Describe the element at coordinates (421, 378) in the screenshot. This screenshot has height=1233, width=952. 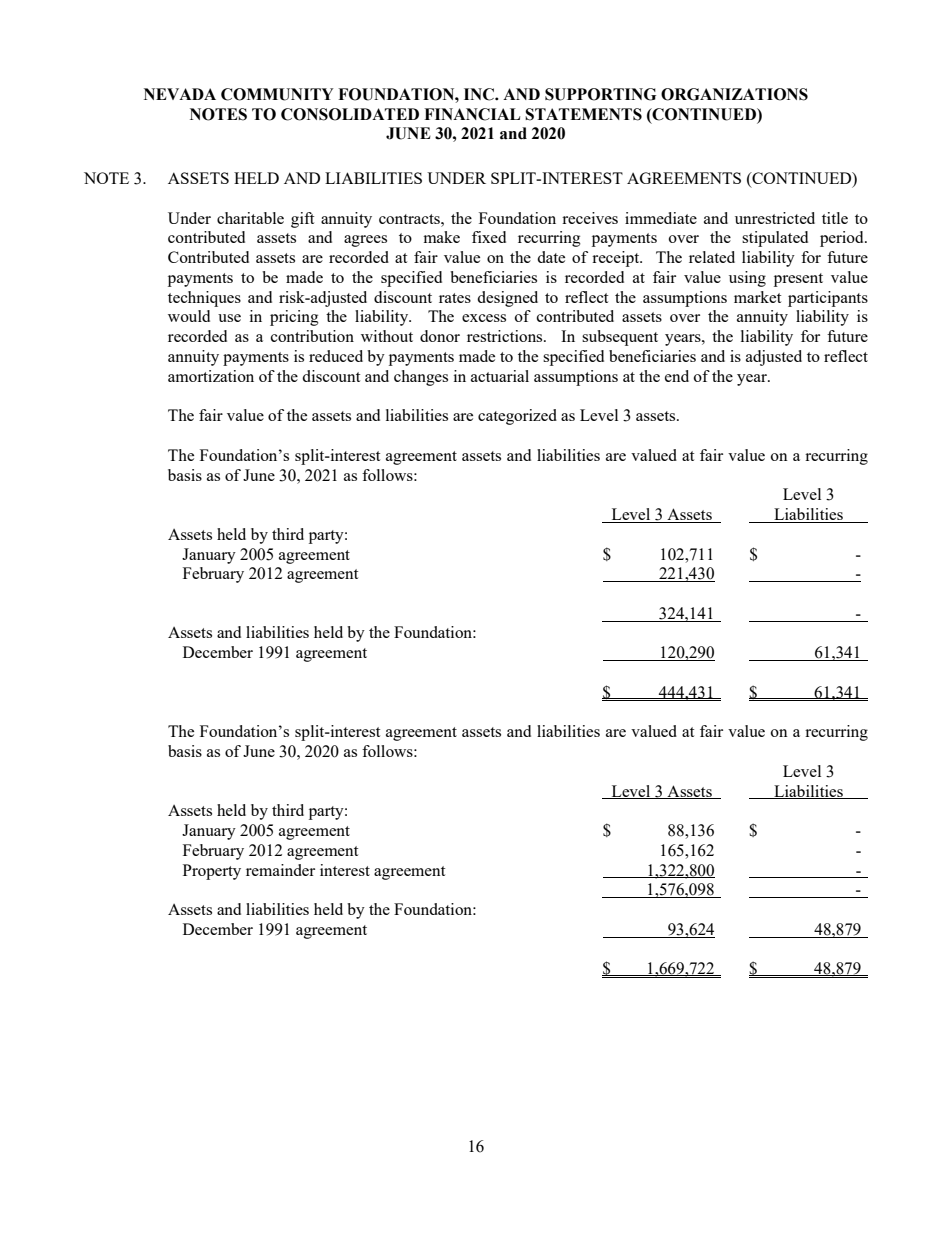
I see `changes` at that location.
